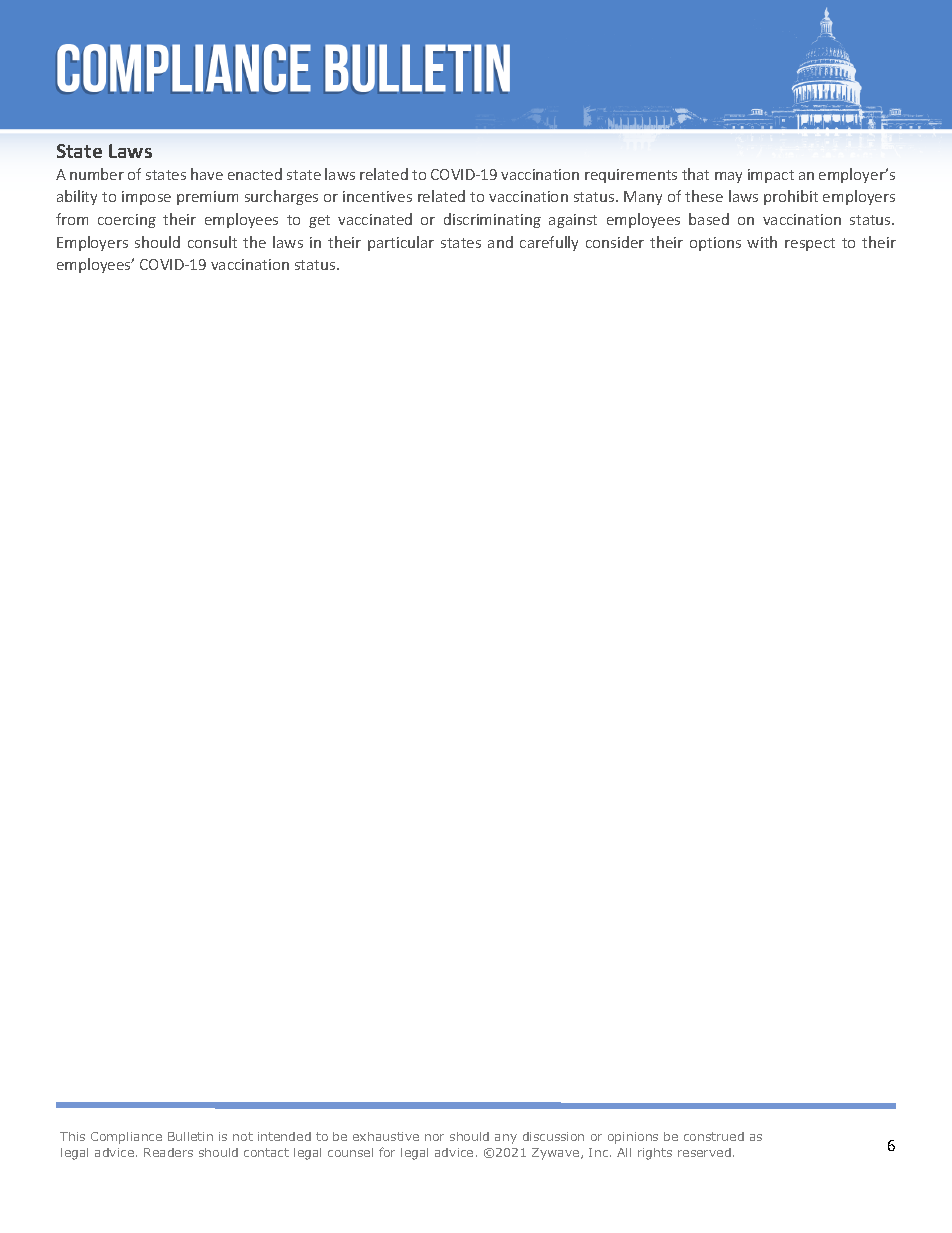  What do you see at coordinates (492, 220) in the page?
I see `discriminating` at bounding box center [492, 220].
